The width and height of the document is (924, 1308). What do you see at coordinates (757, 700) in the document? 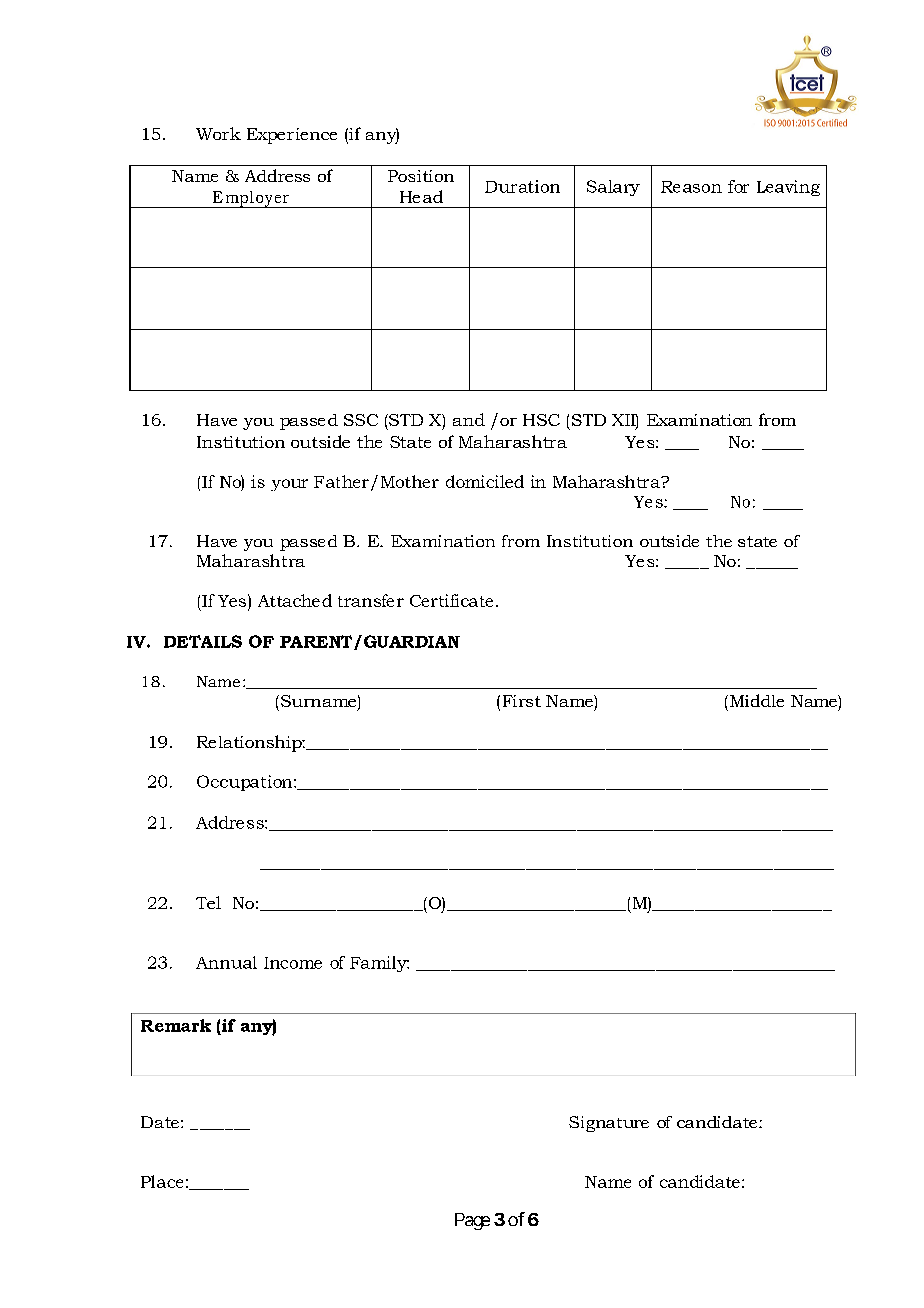
I see `Middle` at bounding box center [757, 700].
